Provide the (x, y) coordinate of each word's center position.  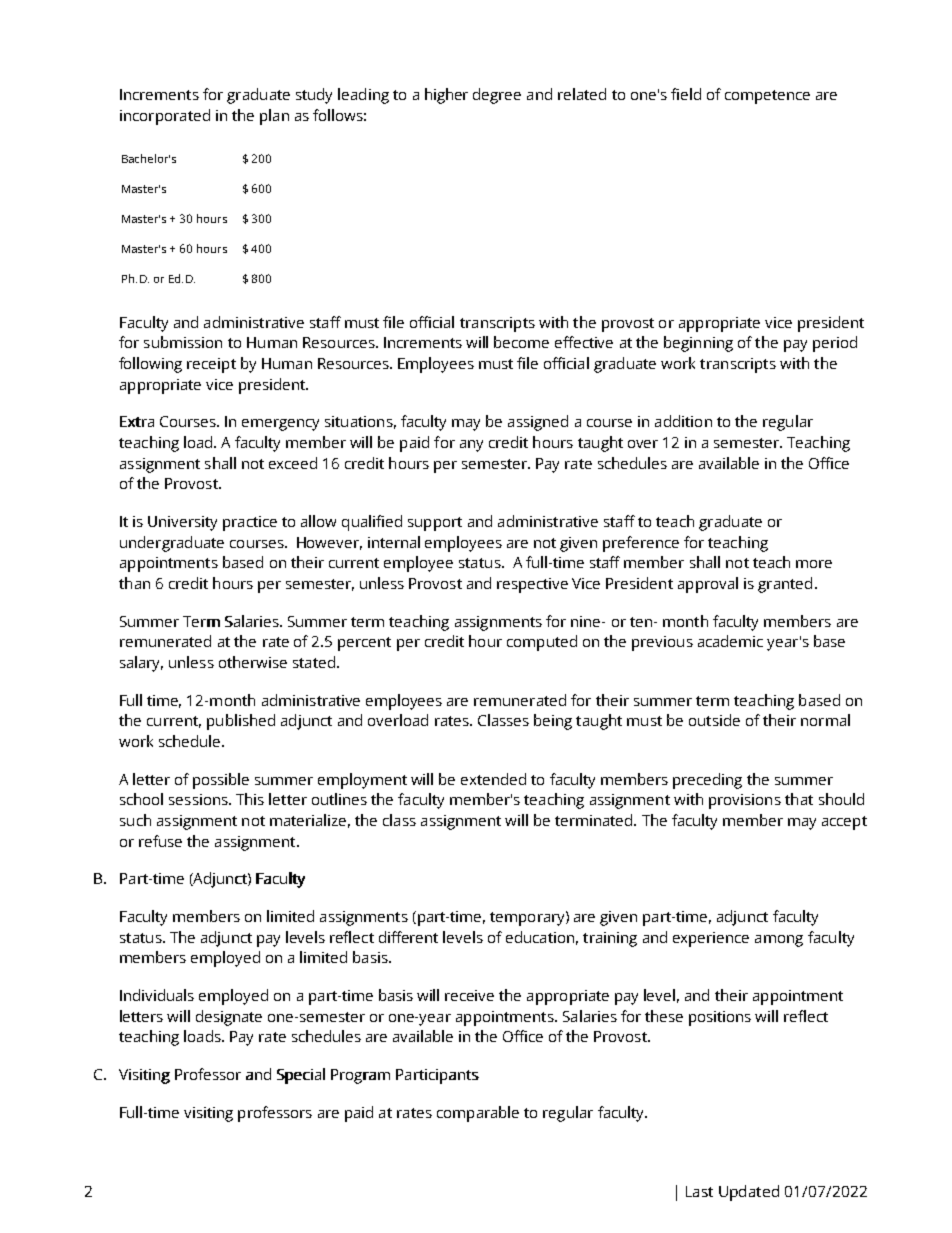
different (408, 937)
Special (301, 1076)
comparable (478, 1114)
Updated (749, 1193)
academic (730, 641)
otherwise (253, 662)
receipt (211, 365)
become (521, 342)
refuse (160, 841)
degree (497, 96)
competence (767, 97)
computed (542, 643)
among (779, 941)
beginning (698, 344)
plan (274, 117)
